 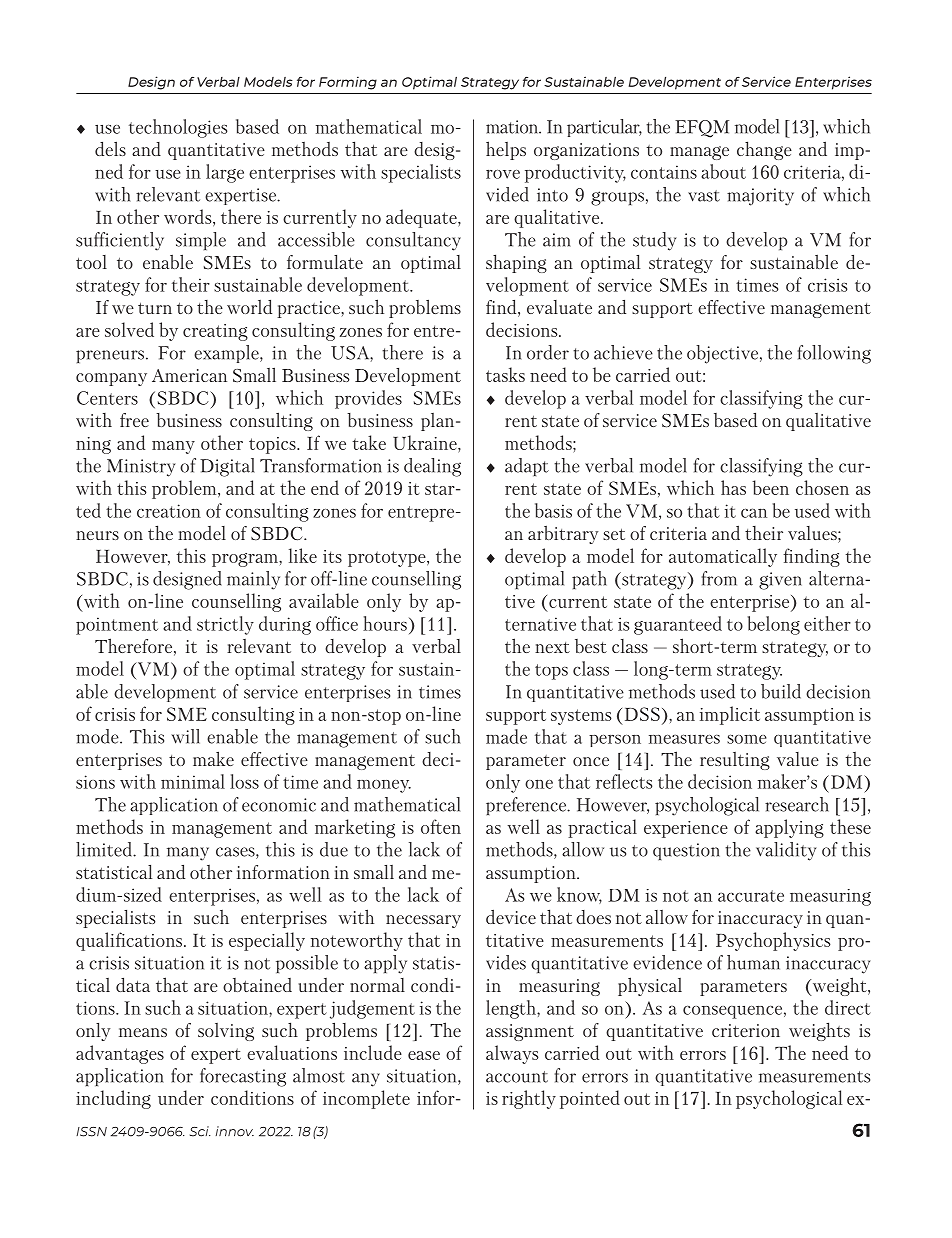 What do you see at coordinates (786, 851) in the screenshot?
I see `validity` at bounding box center [786, 851].
